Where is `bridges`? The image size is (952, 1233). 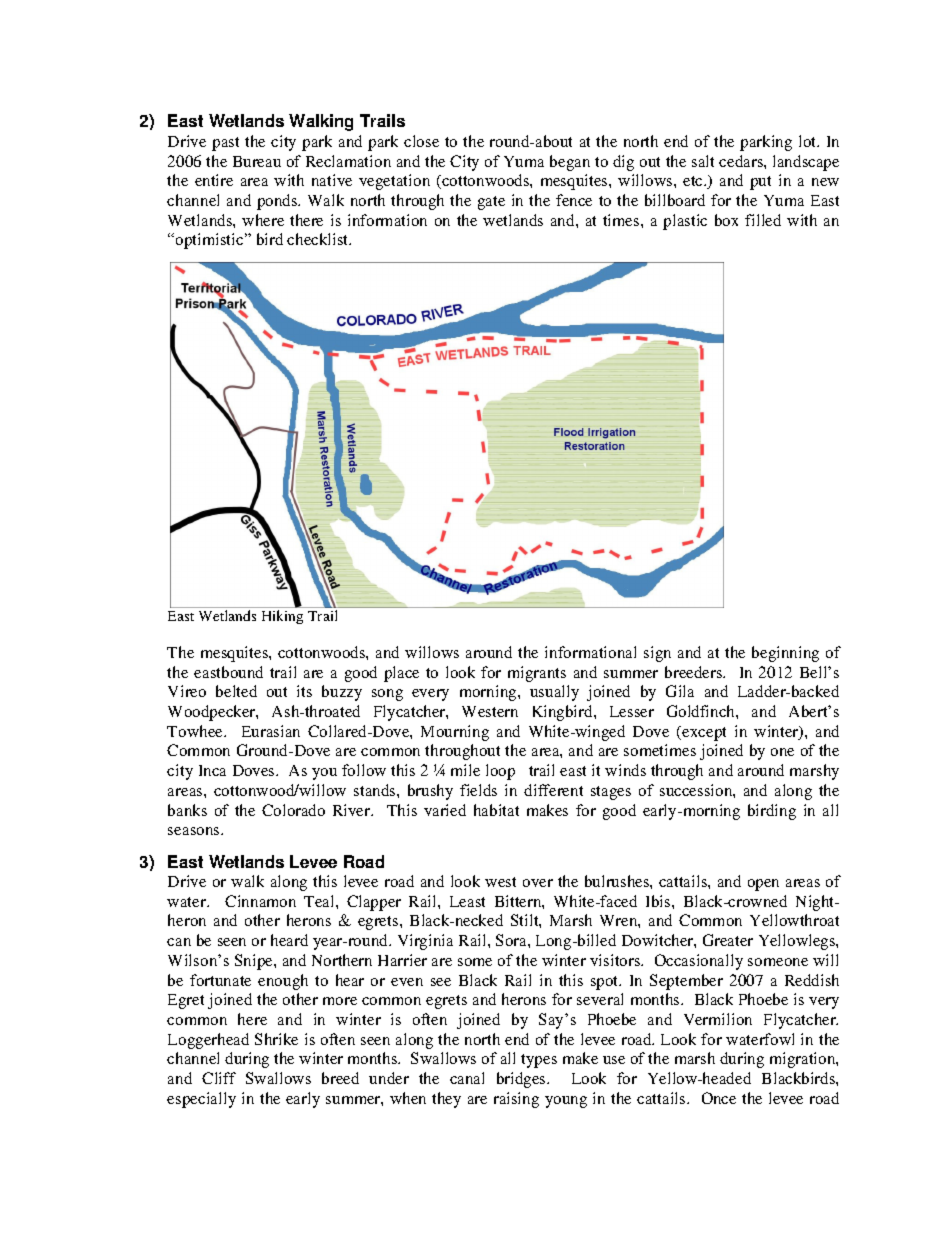
bridges is located at coordinates (522, 1080).
